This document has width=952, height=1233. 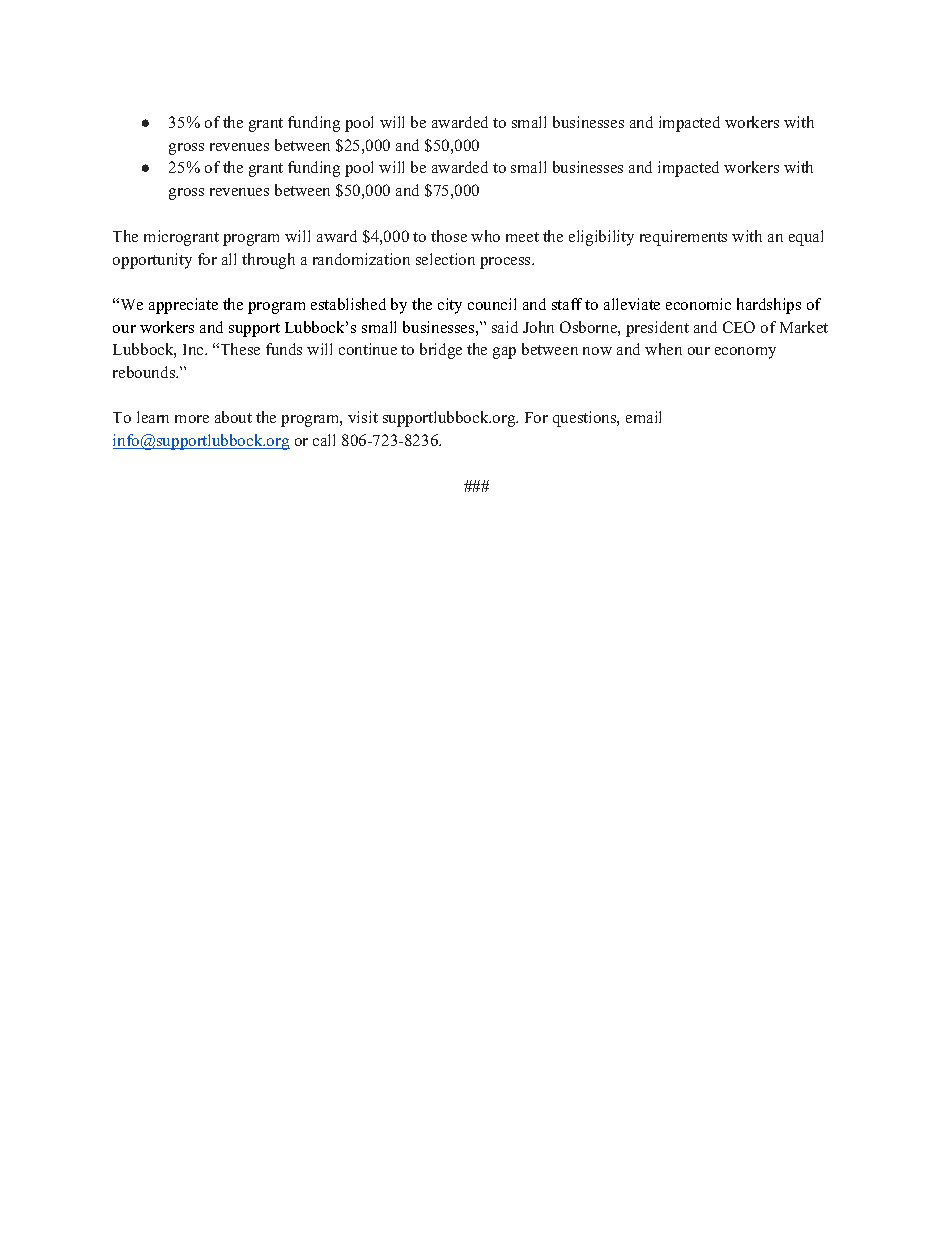 I want to click on more, so click(x=192, y=419).
